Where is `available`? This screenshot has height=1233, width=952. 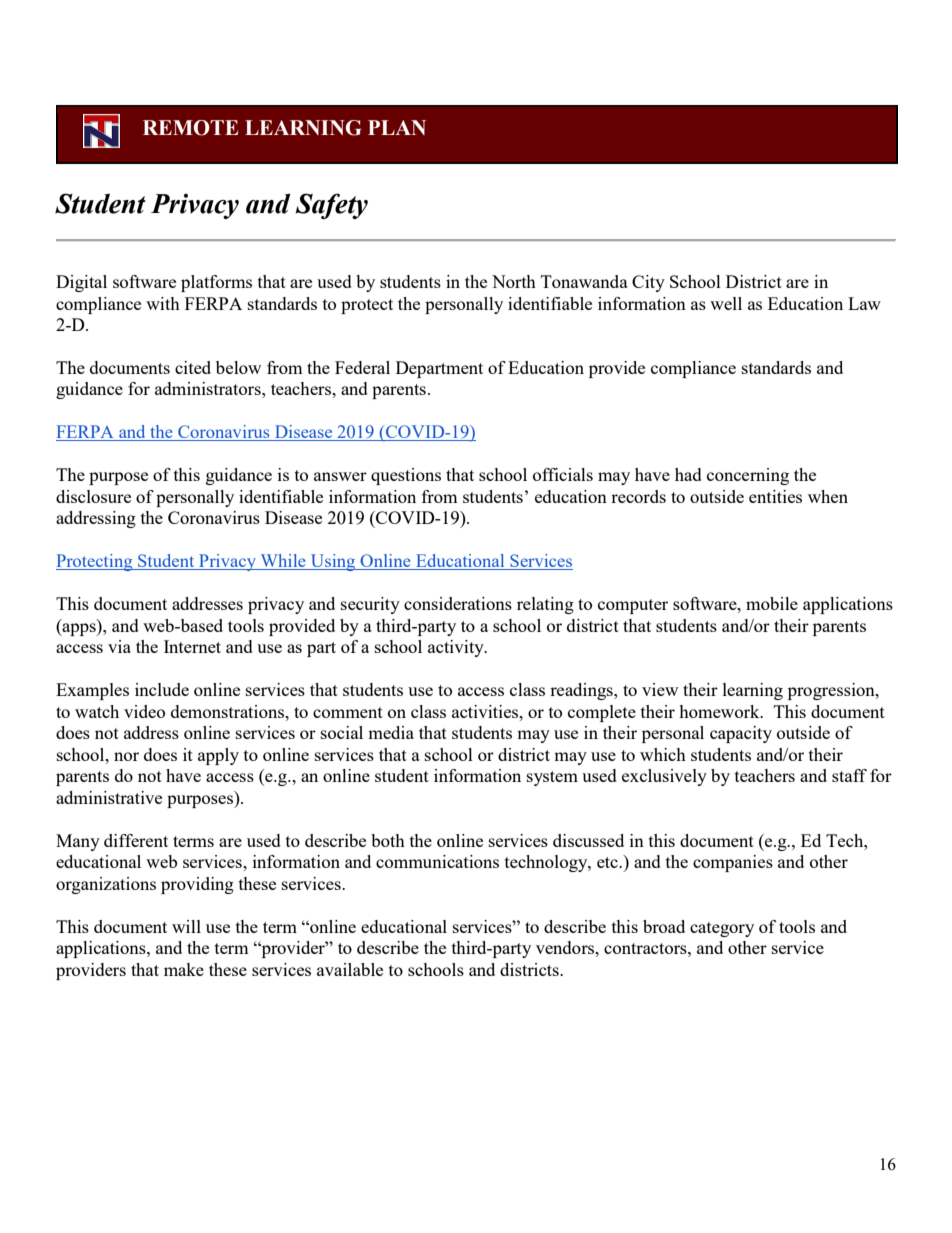
available is located at coordinates (350, 969).
